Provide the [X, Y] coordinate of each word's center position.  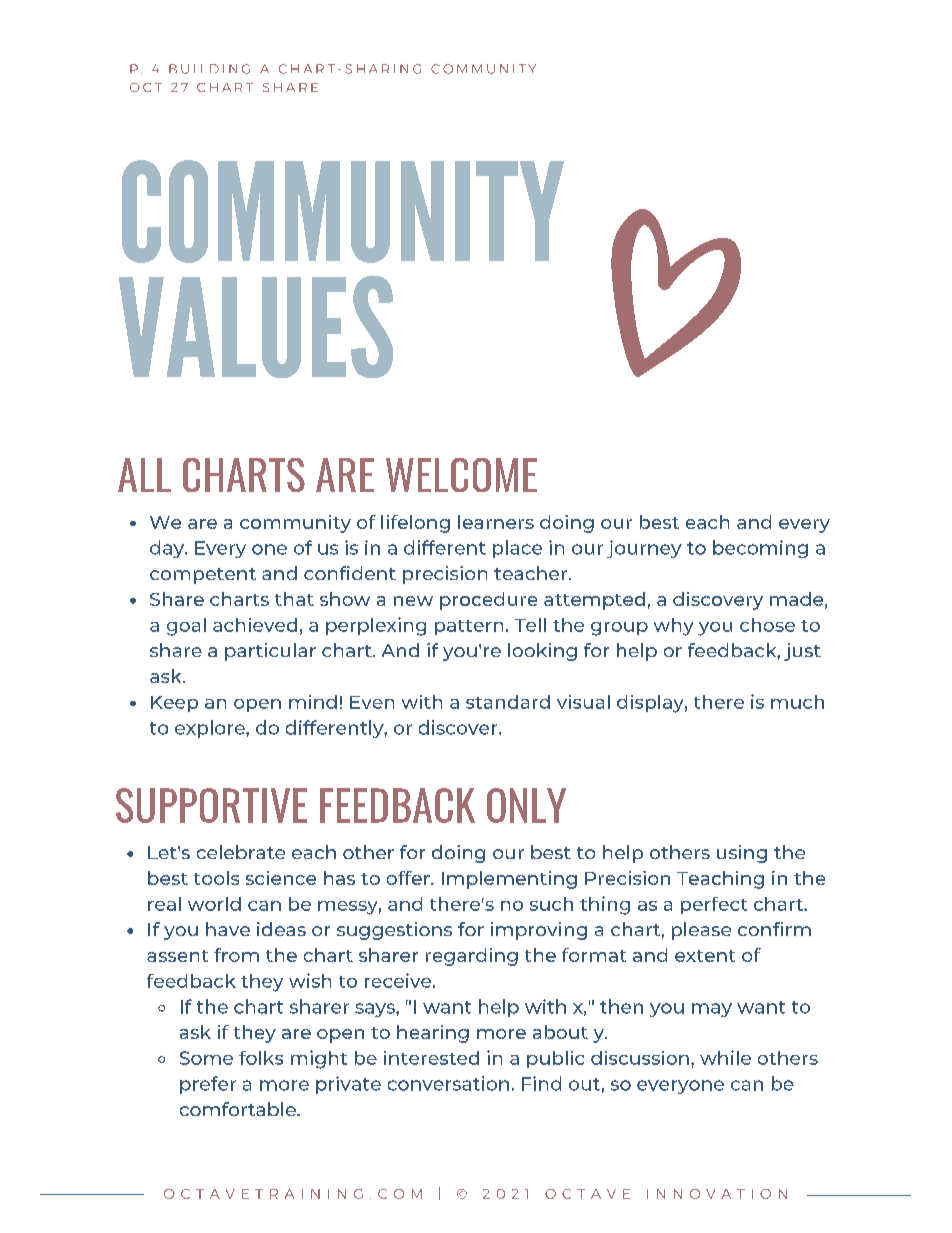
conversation [448, 1083]
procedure [488, 601]
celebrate [241, 852]
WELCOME [461, 475]
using [742, 854]
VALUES [256, 326]
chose [767, 625]
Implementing [509, 880]
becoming [760, 549]
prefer [208, 1085]
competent [203, 576]
